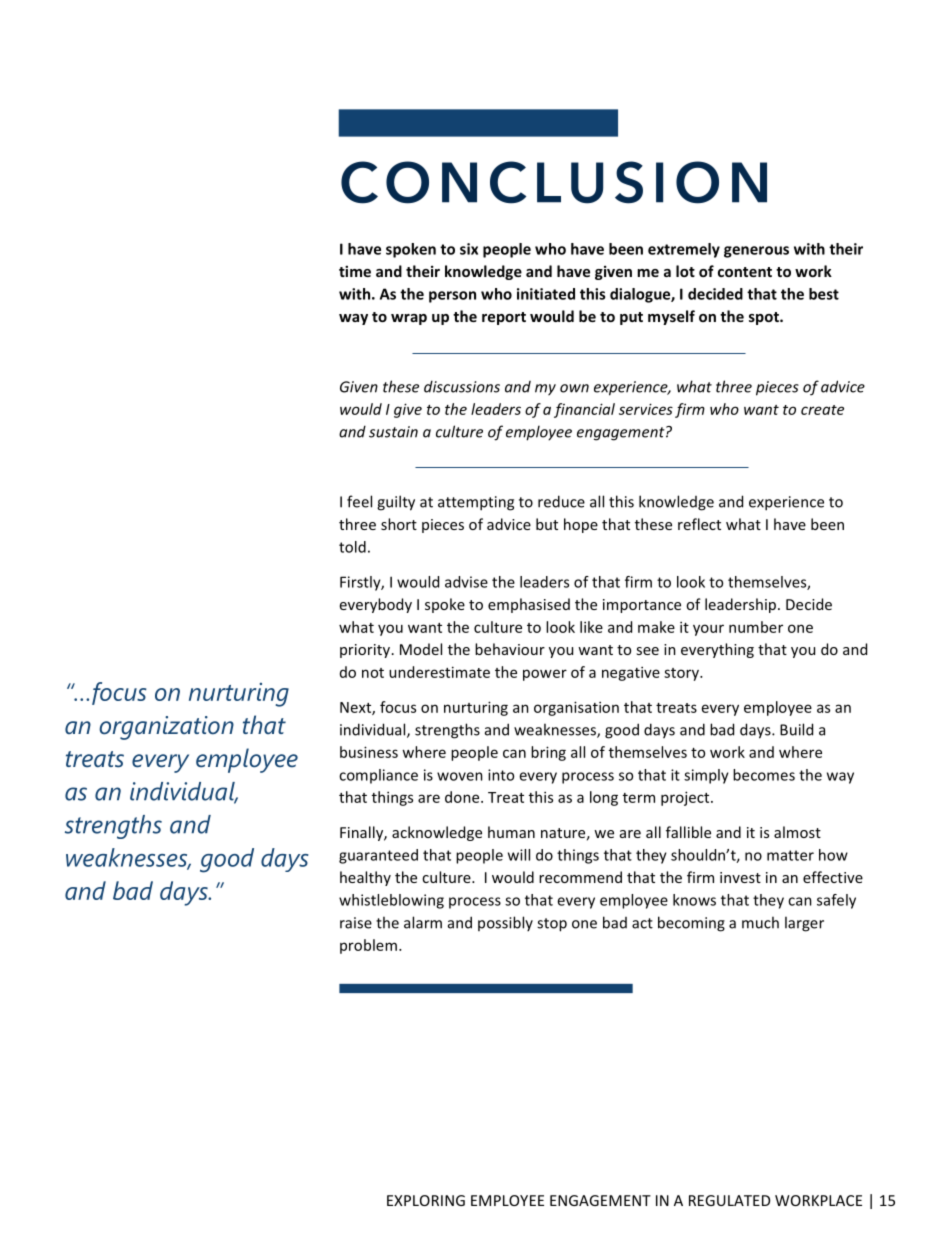  I want to click on time, so click(355, 271).
